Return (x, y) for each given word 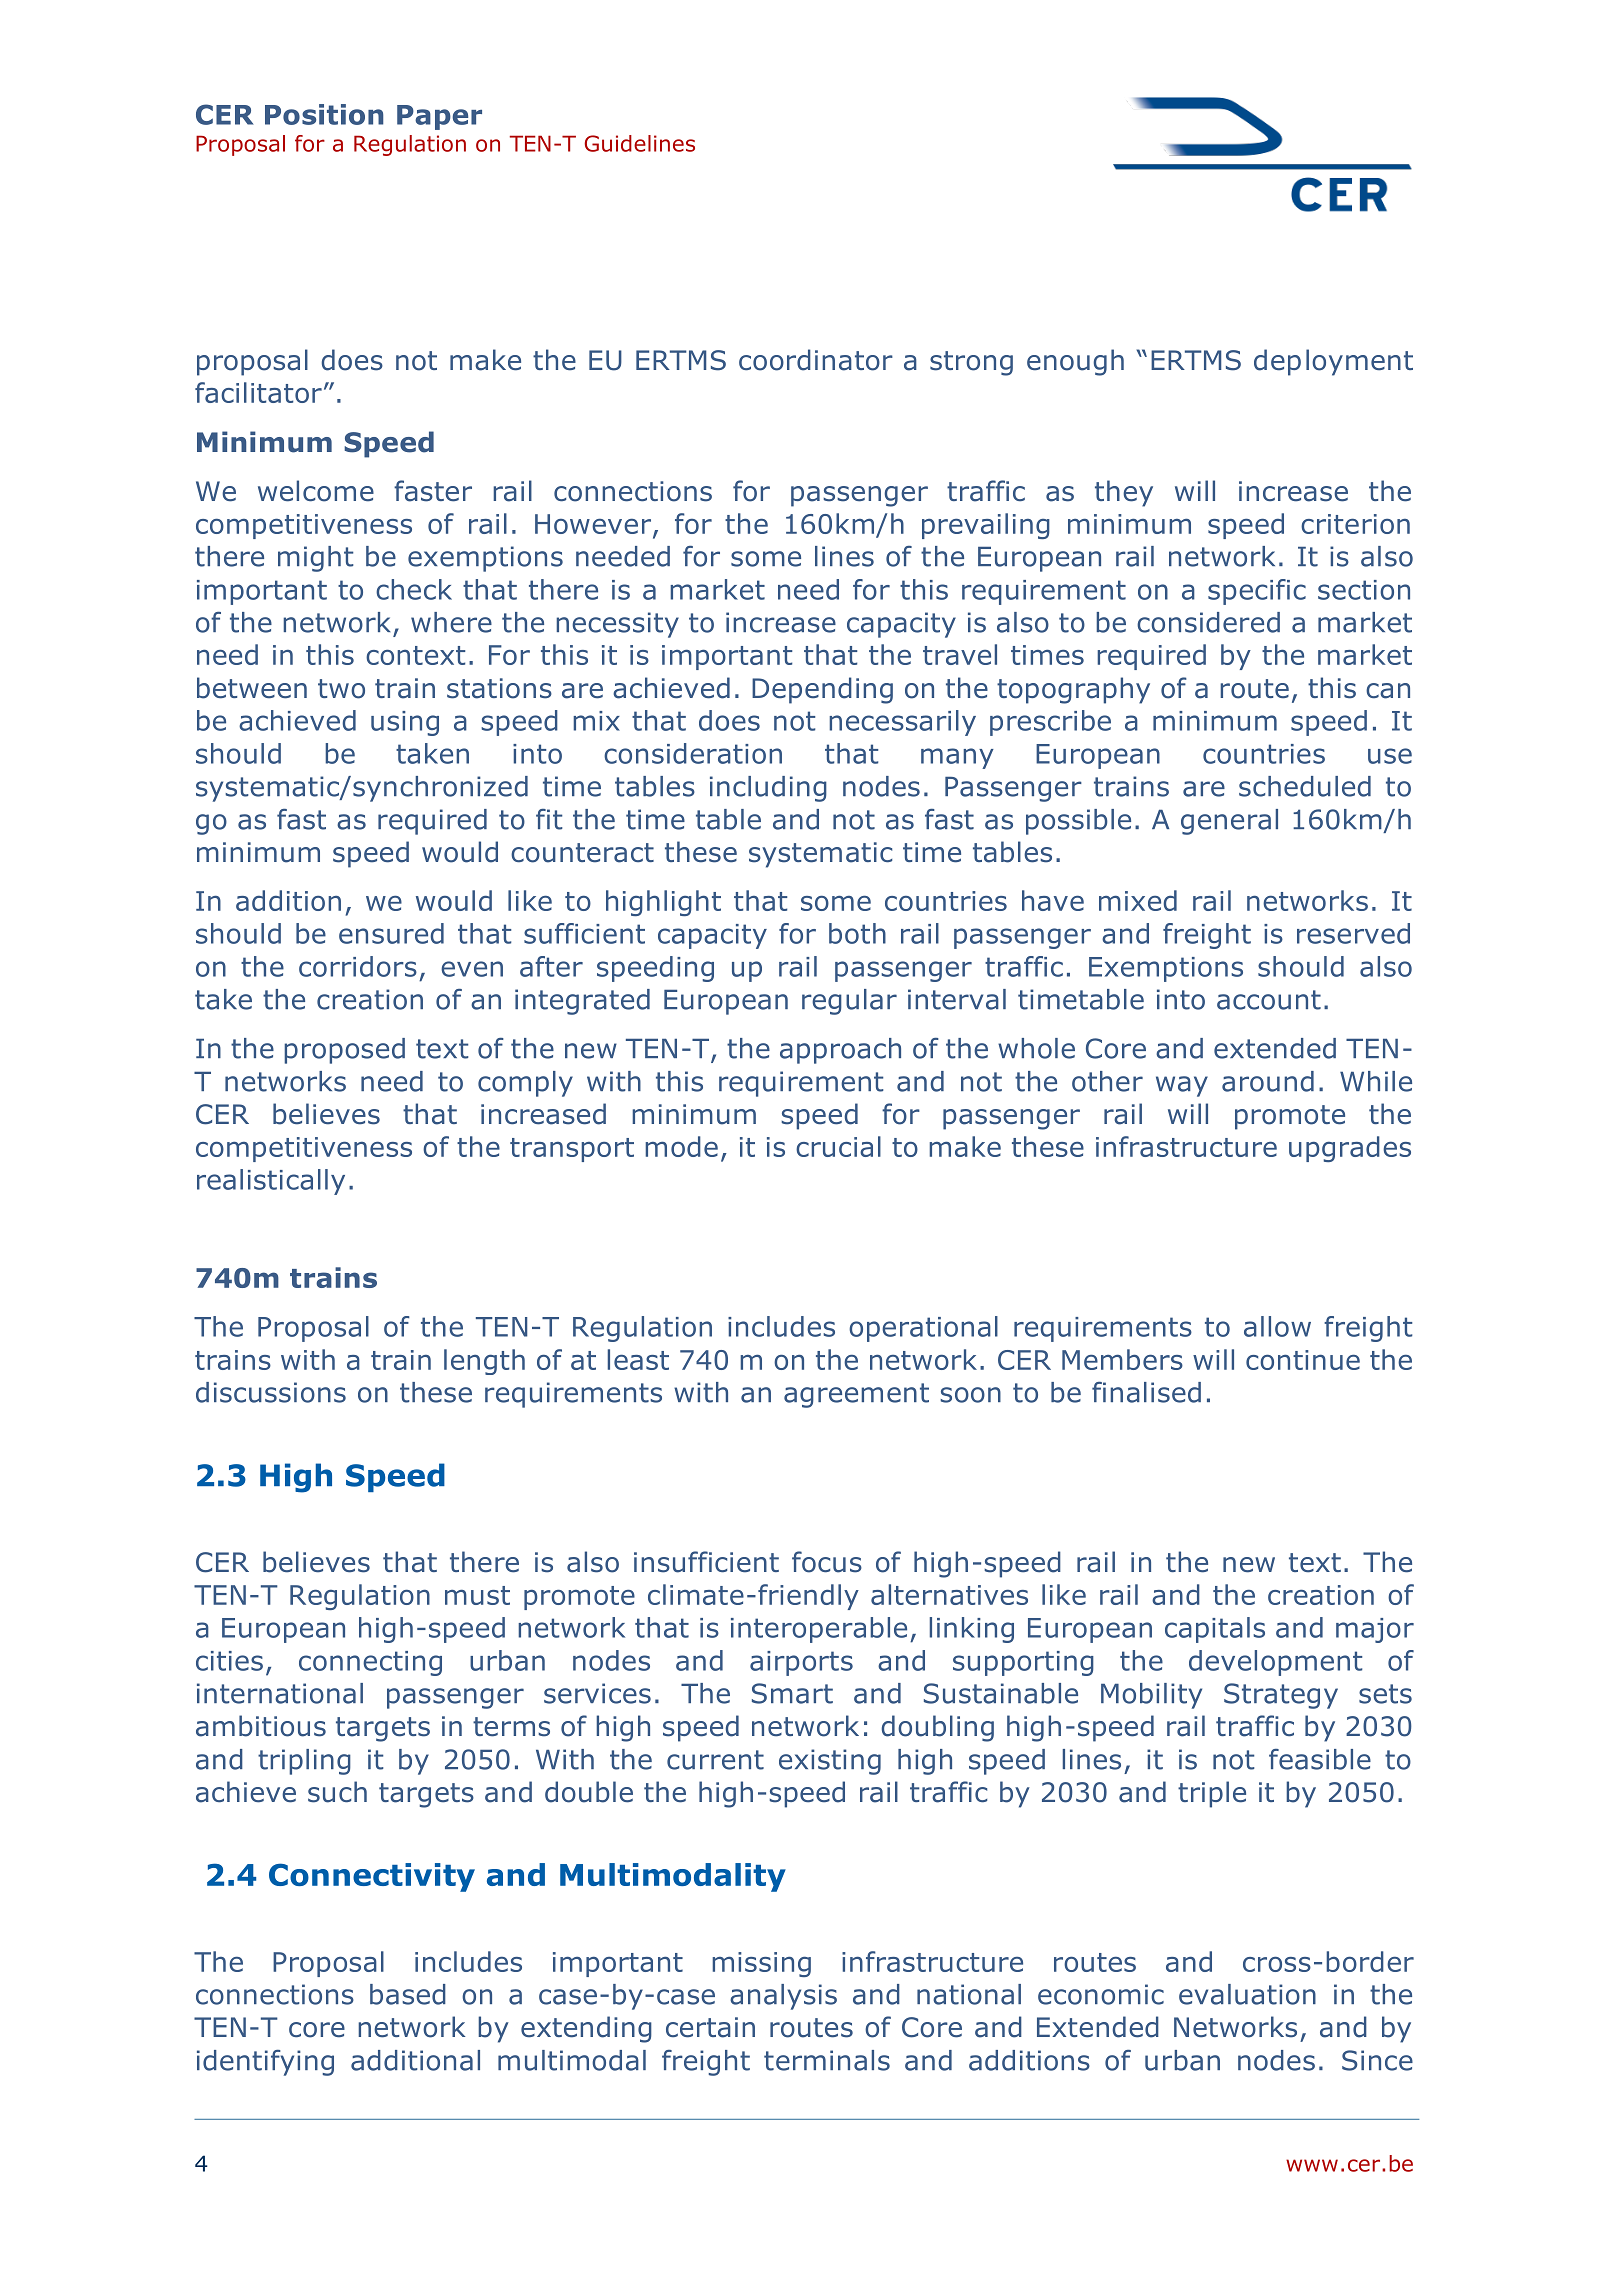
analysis (783, 1997)
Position (324, 114)
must (477, 1595)
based (408, 1994)
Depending (822, 690)
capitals (1215, 1630)
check (414, 589)
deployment (1333, 362)
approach (840, 1051)
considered (1208, 622)
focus (827, 1562)
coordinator (816, 360)
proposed (344, 1051)
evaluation (1247, 1994)
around (1268, 1081)
